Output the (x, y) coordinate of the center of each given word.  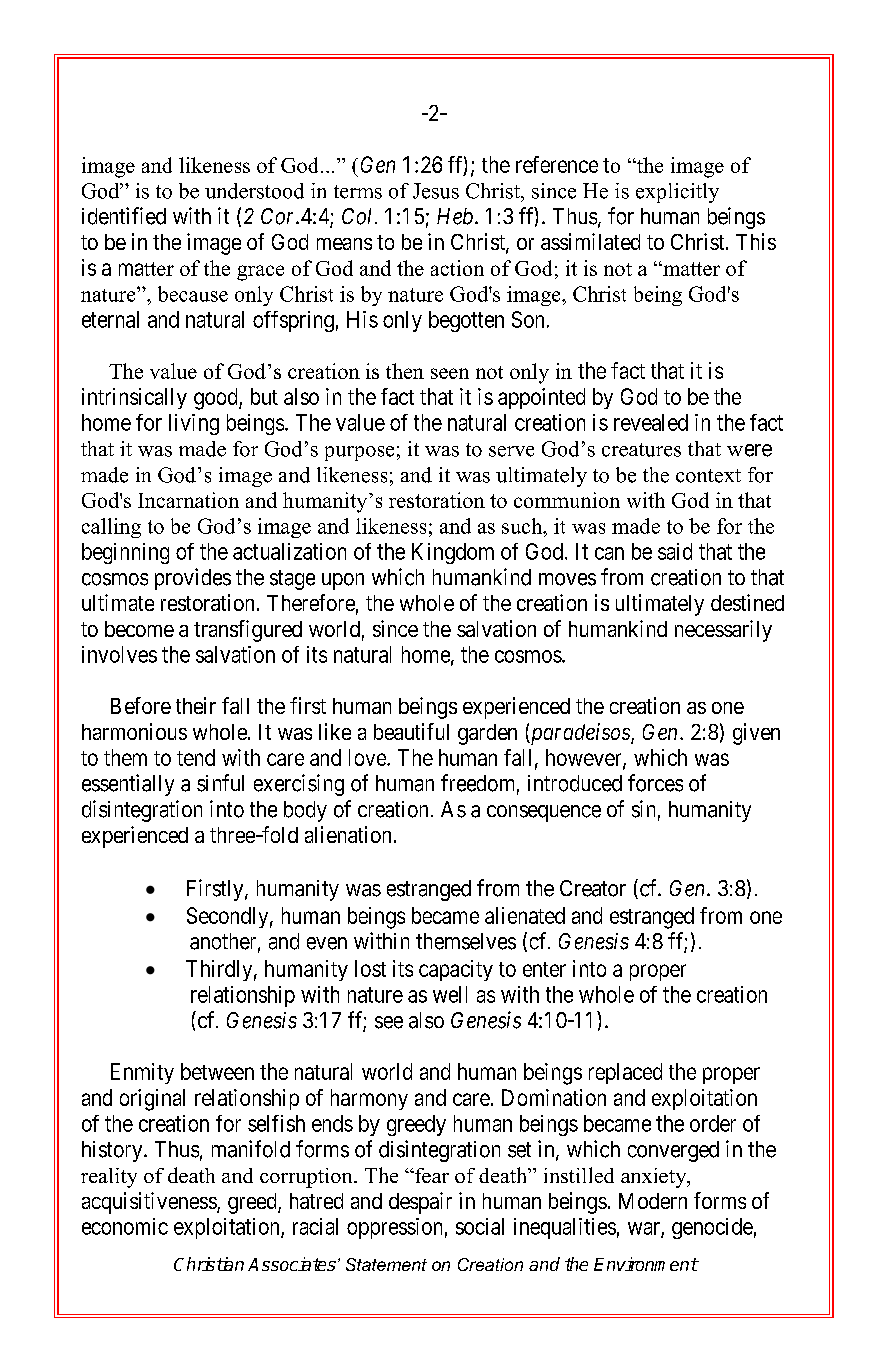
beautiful (411, 731)
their (196, 705)
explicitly (677, 193)
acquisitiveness (150, 1203)
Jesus (436, 191)
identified (124, 216)
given (756, 734)
